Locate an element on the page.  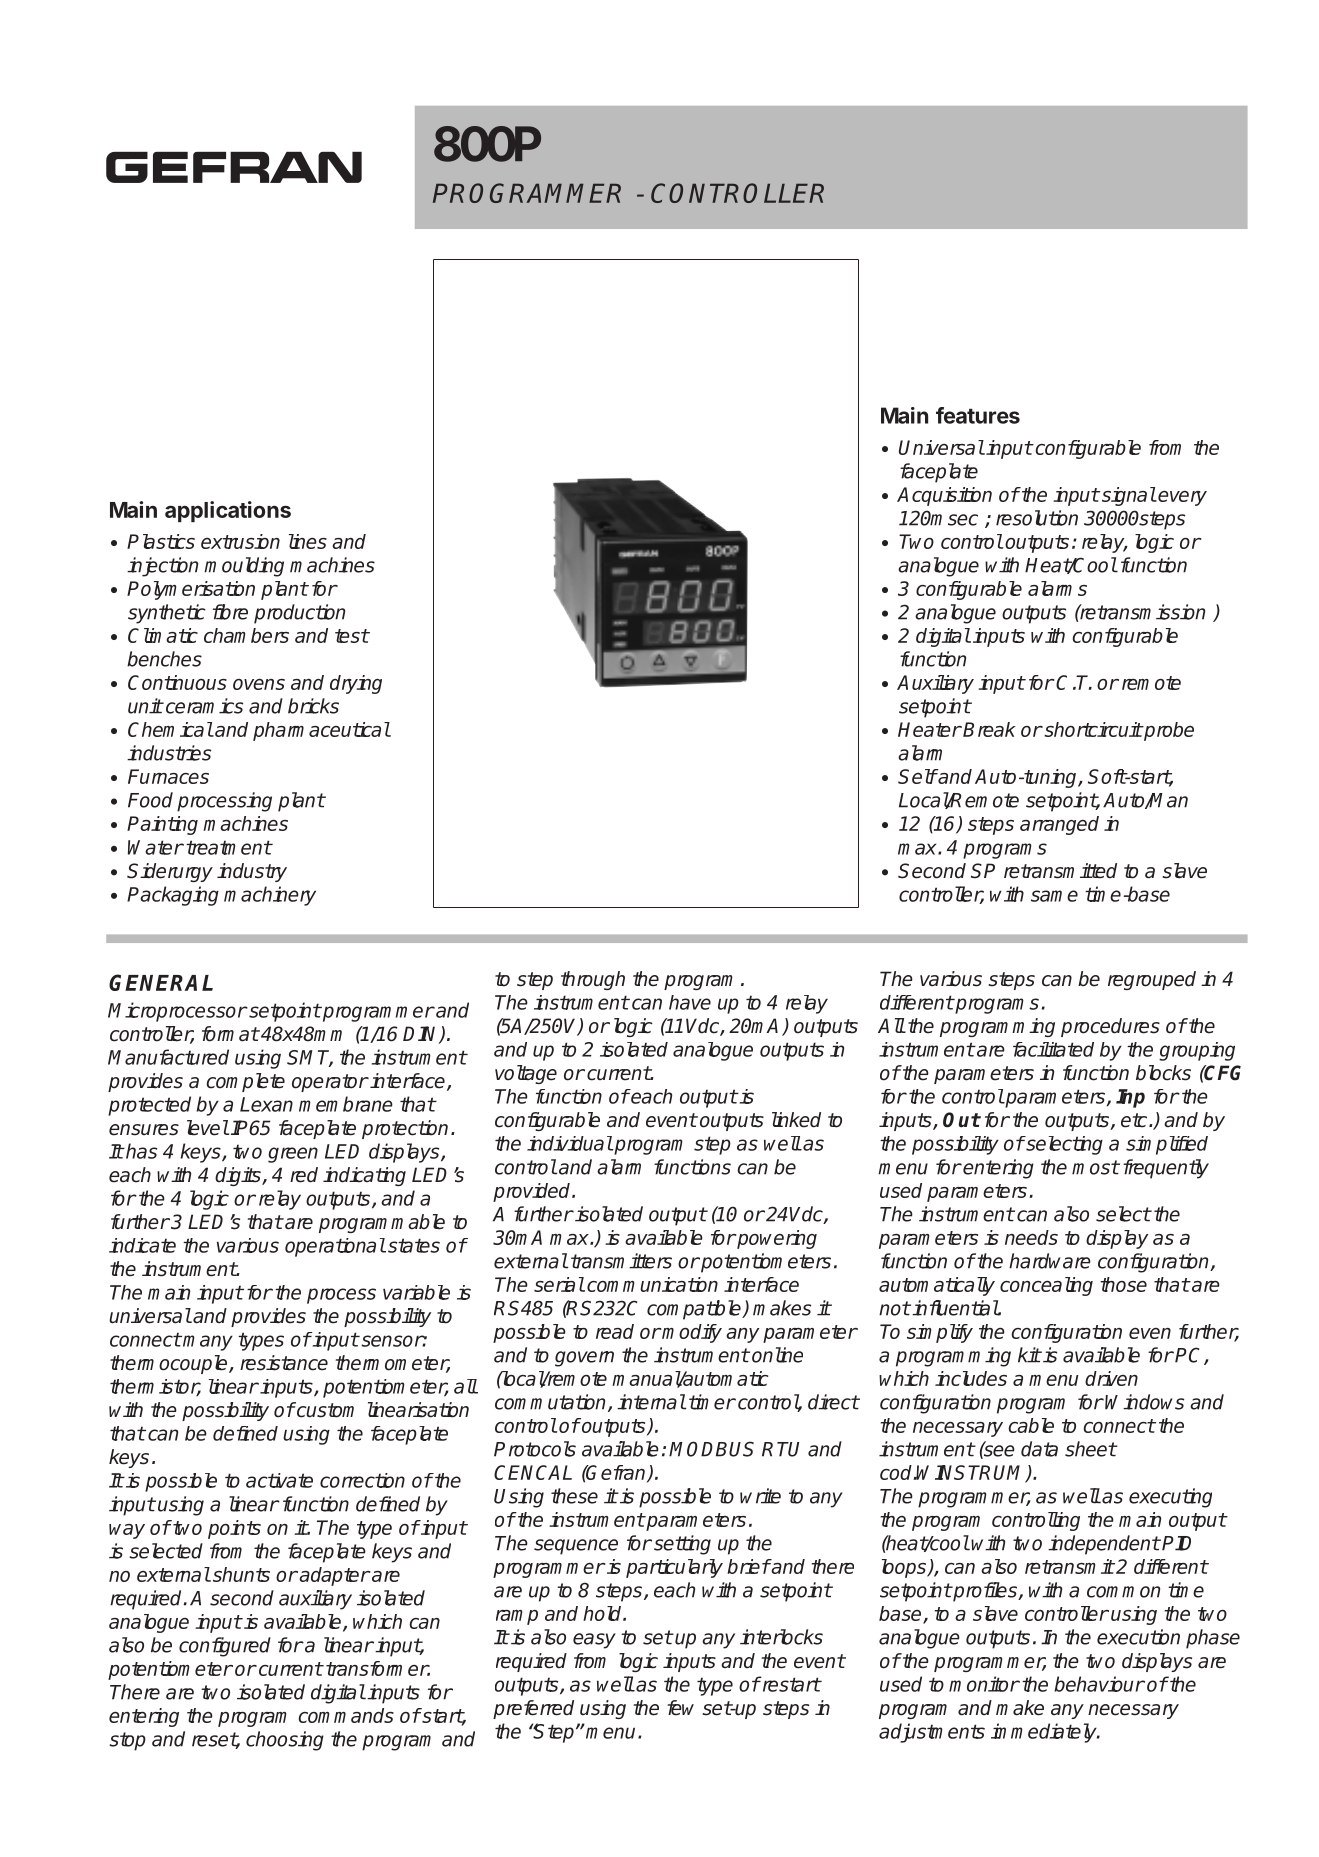
driven is located at coordinates (1111, 1378).
